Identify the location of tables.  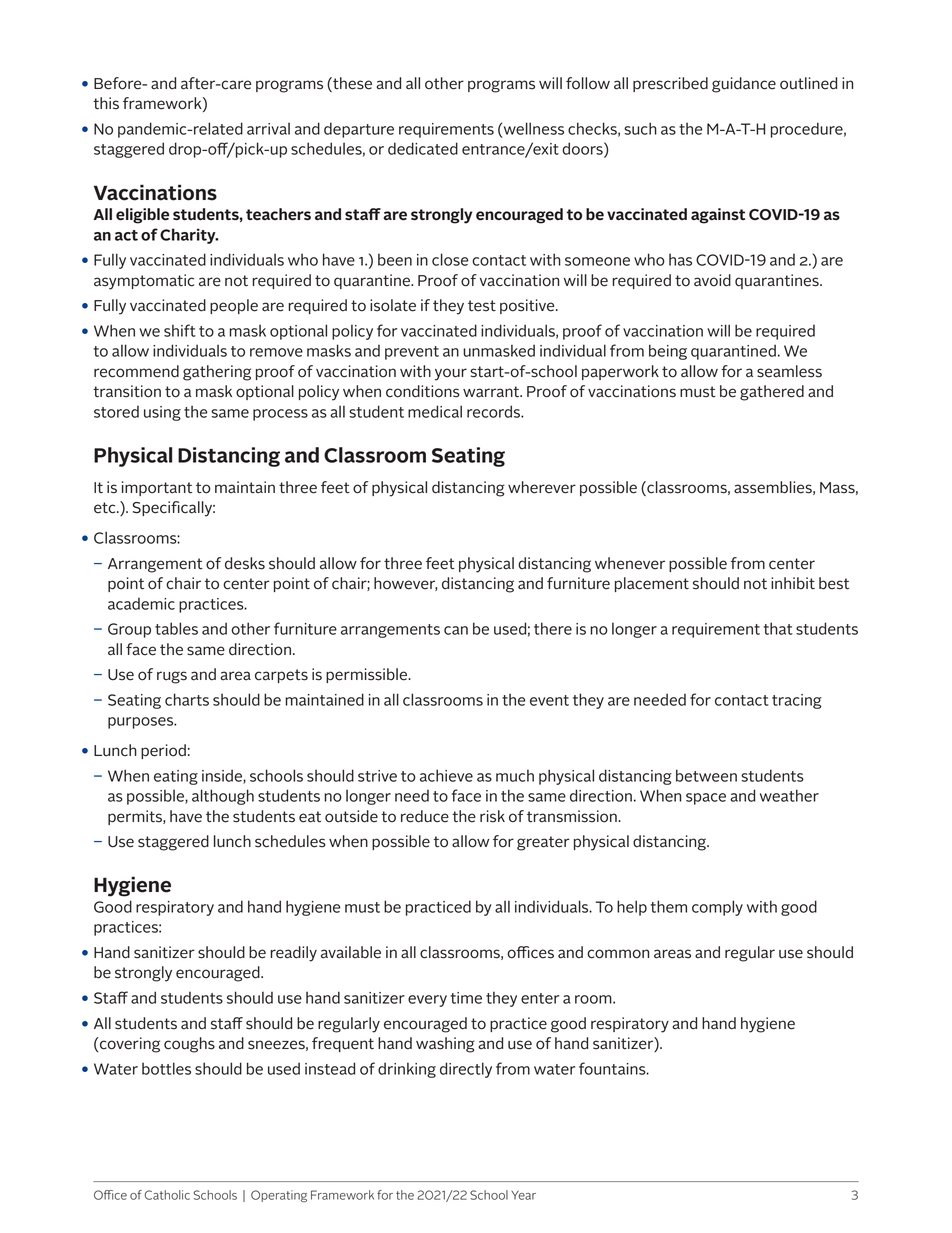
(176, 628).
